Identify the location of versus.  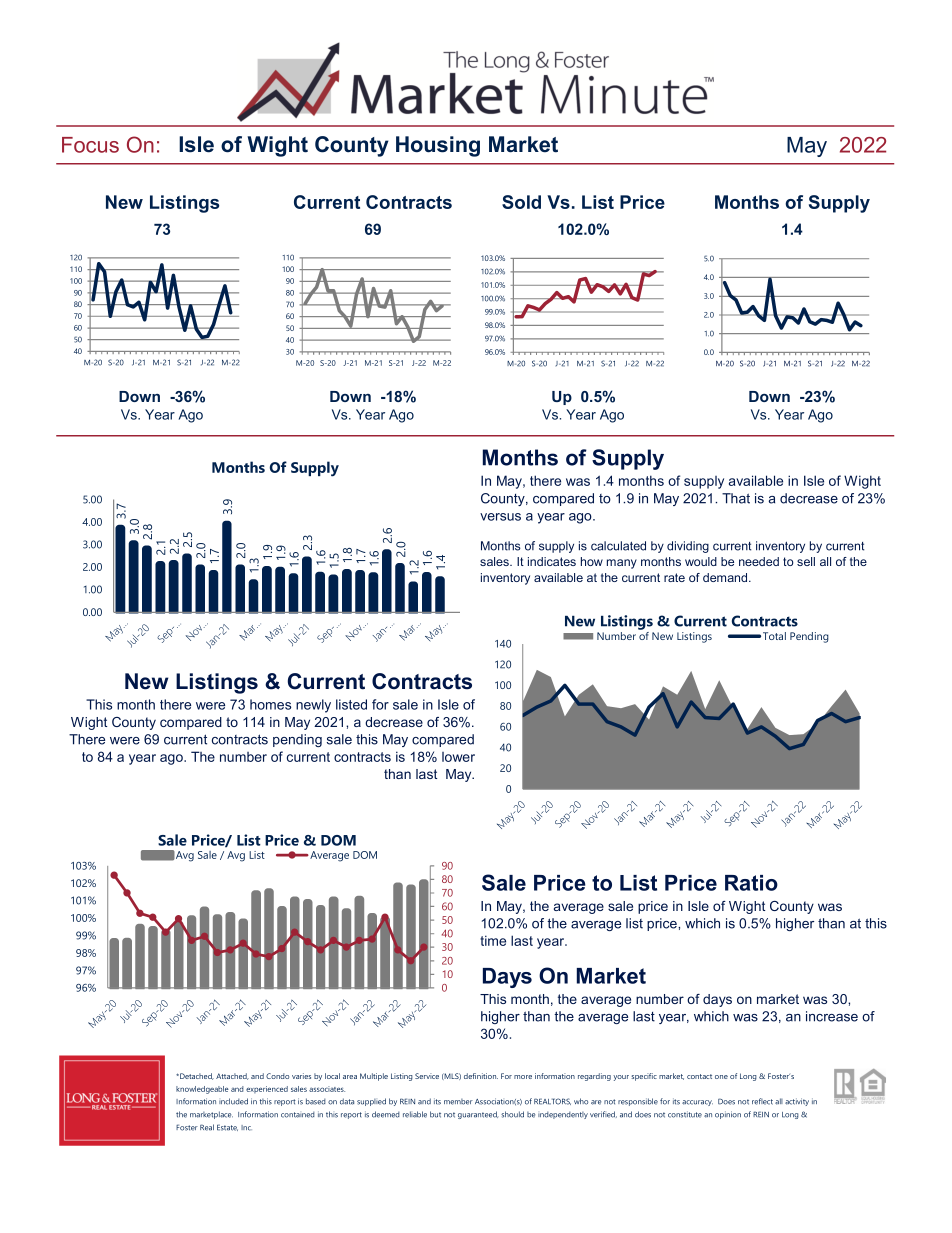
(500, 517).
